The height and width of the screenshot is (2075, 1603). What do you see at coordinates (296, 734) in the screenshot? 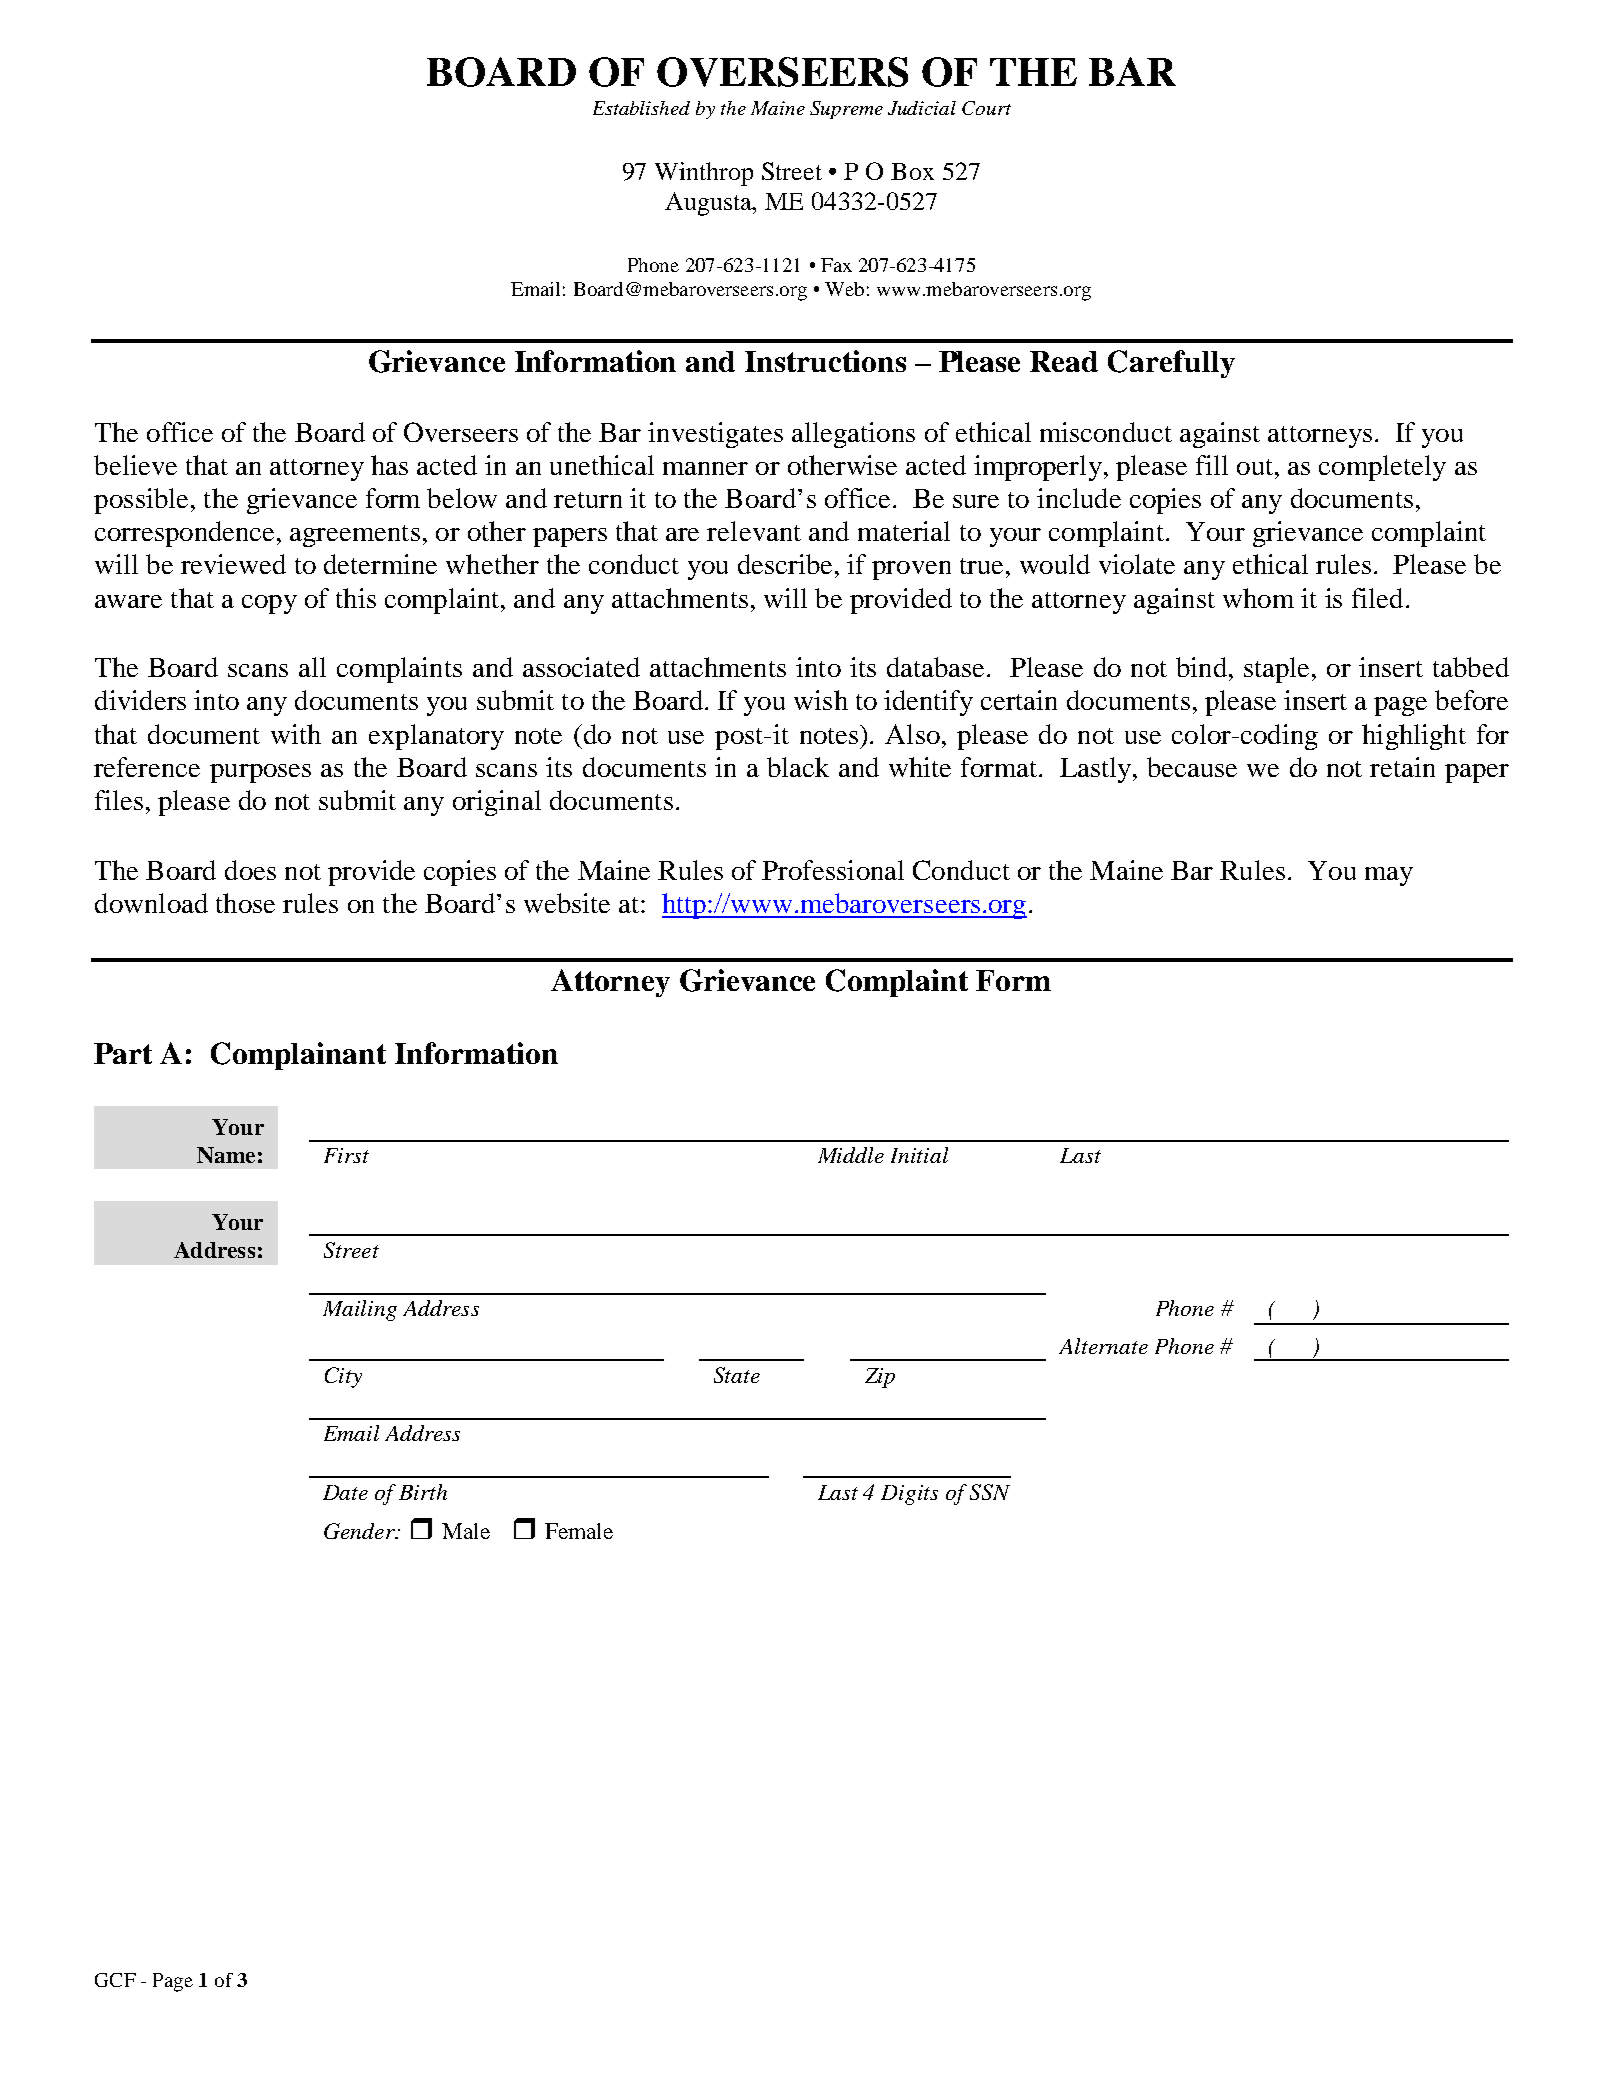
I see `with` at bounding box center [296, 734].
